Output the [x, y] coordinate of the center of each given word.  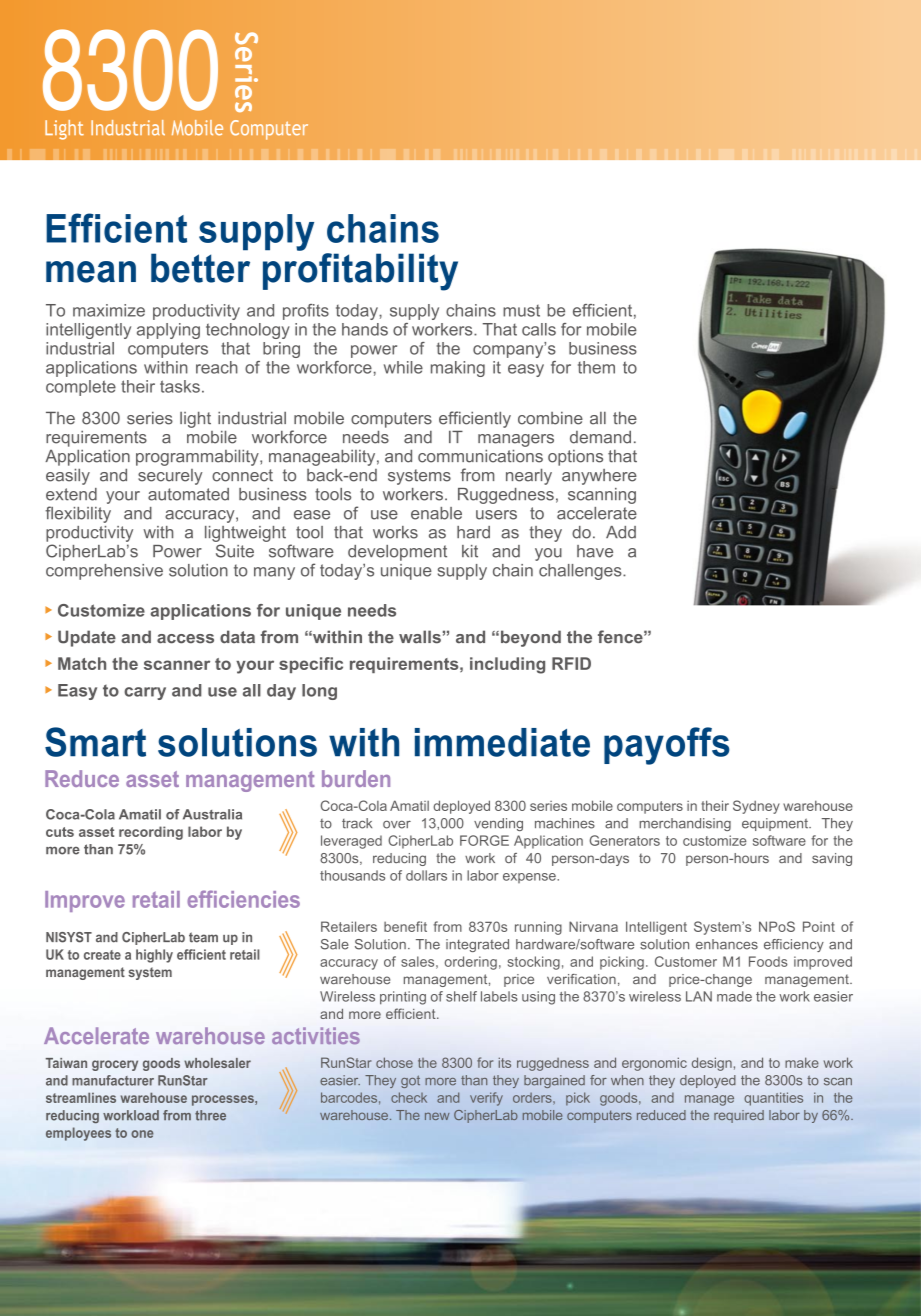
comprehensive [104, 572]
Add [621, 532]
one [142, 1134]
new [437, 1116]
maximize [109, 310]
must [521, 311]
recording [151, 833]
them [596, 367]
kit [470, 551]
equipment [776, 824]
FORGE [484, 840]
